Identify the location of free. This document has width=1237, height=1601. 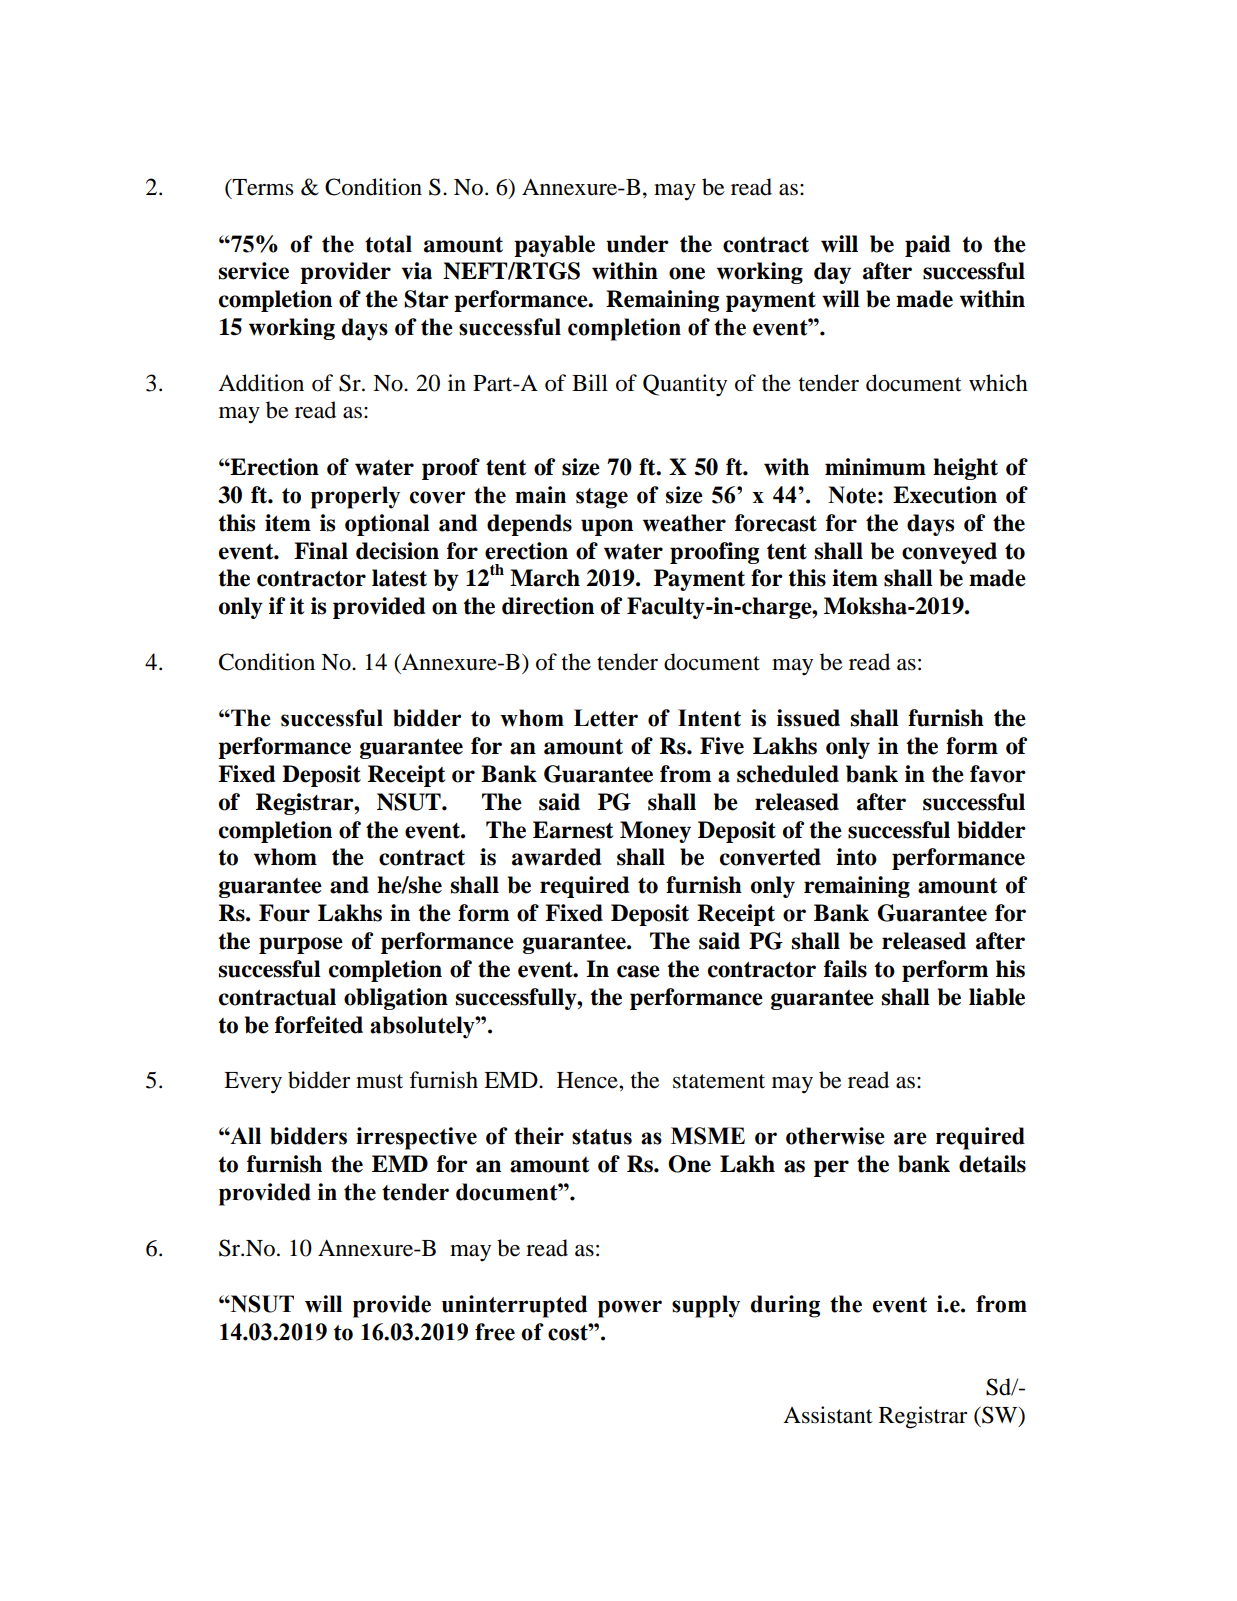
(495, 1332).
